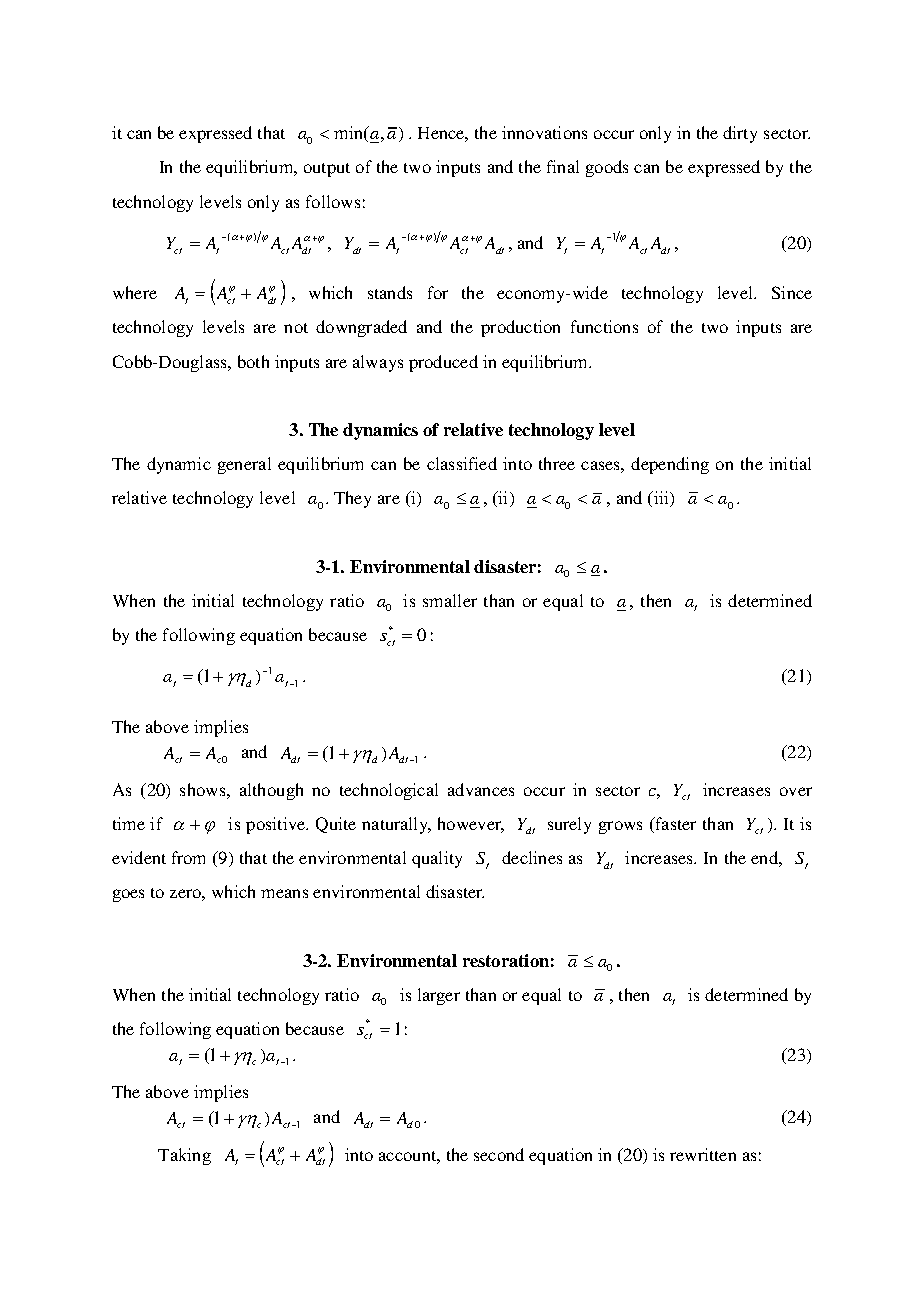 The width and height of the screenshot is (924, 1308). Describe the element at coordinates (450, 600) in the screenshot. I see `smaller` at that location.
